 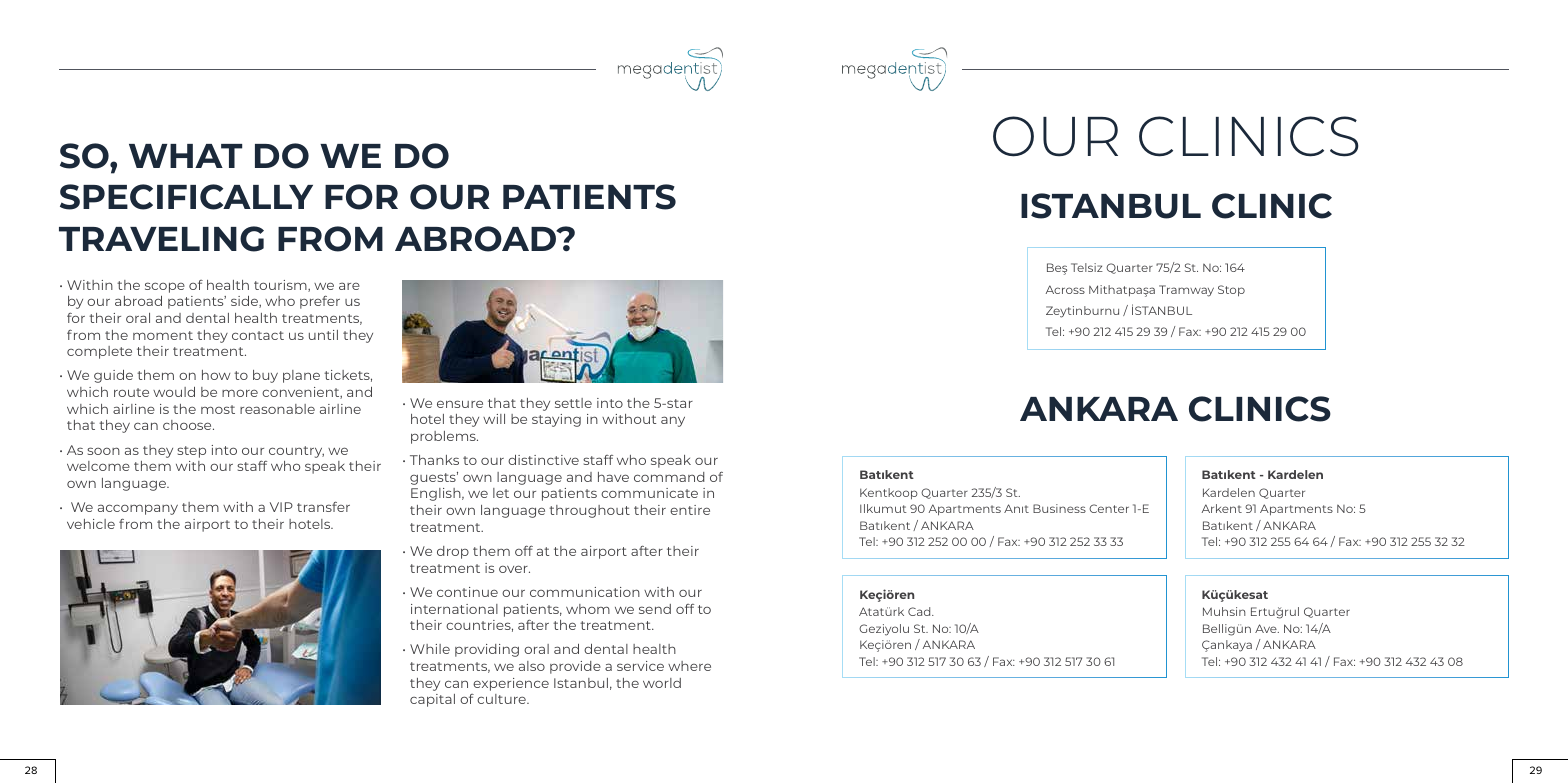 I want to click on Across, so click(x=1065, y=289).
